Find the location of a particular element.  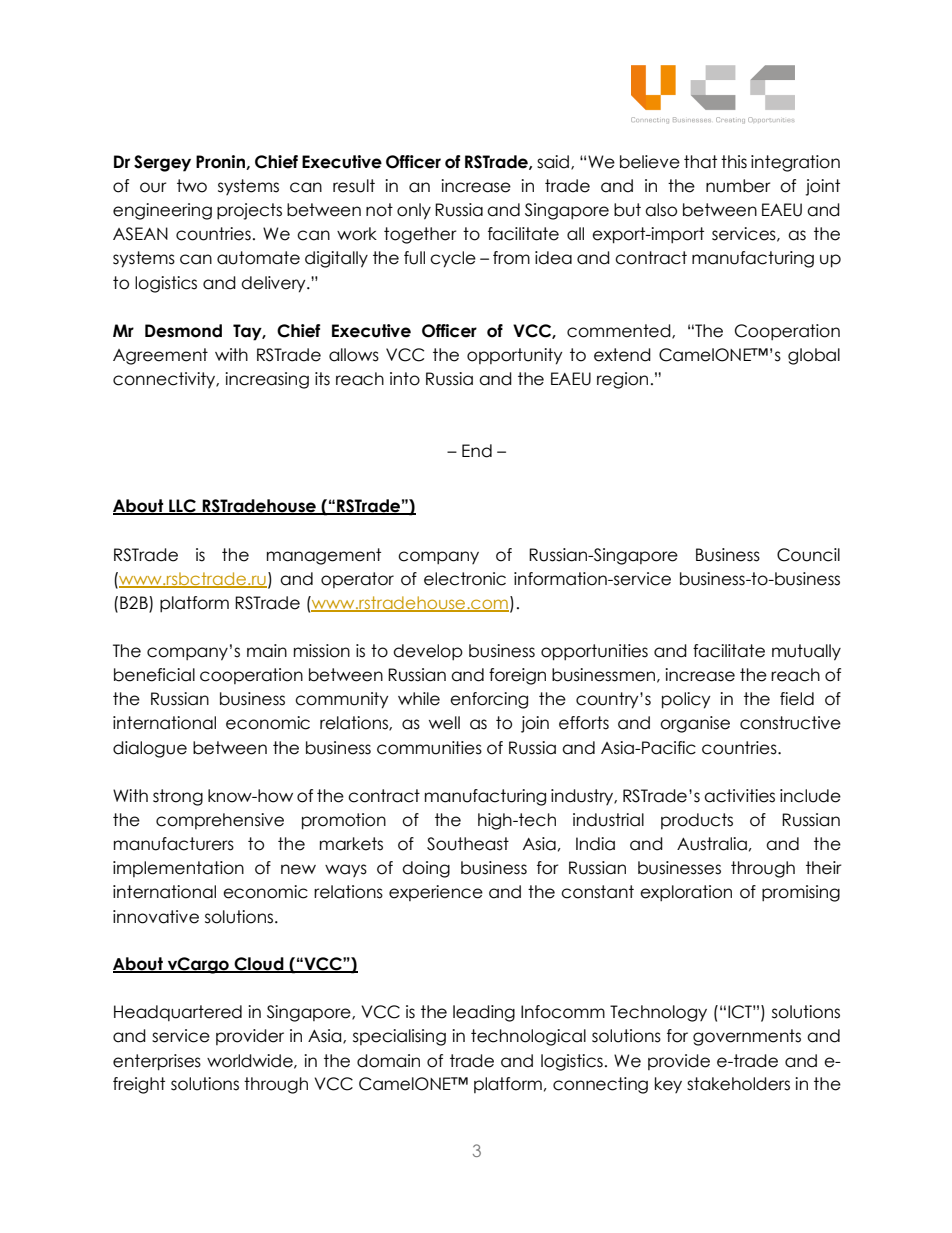

leading is located at coordinates (484, 1013).
